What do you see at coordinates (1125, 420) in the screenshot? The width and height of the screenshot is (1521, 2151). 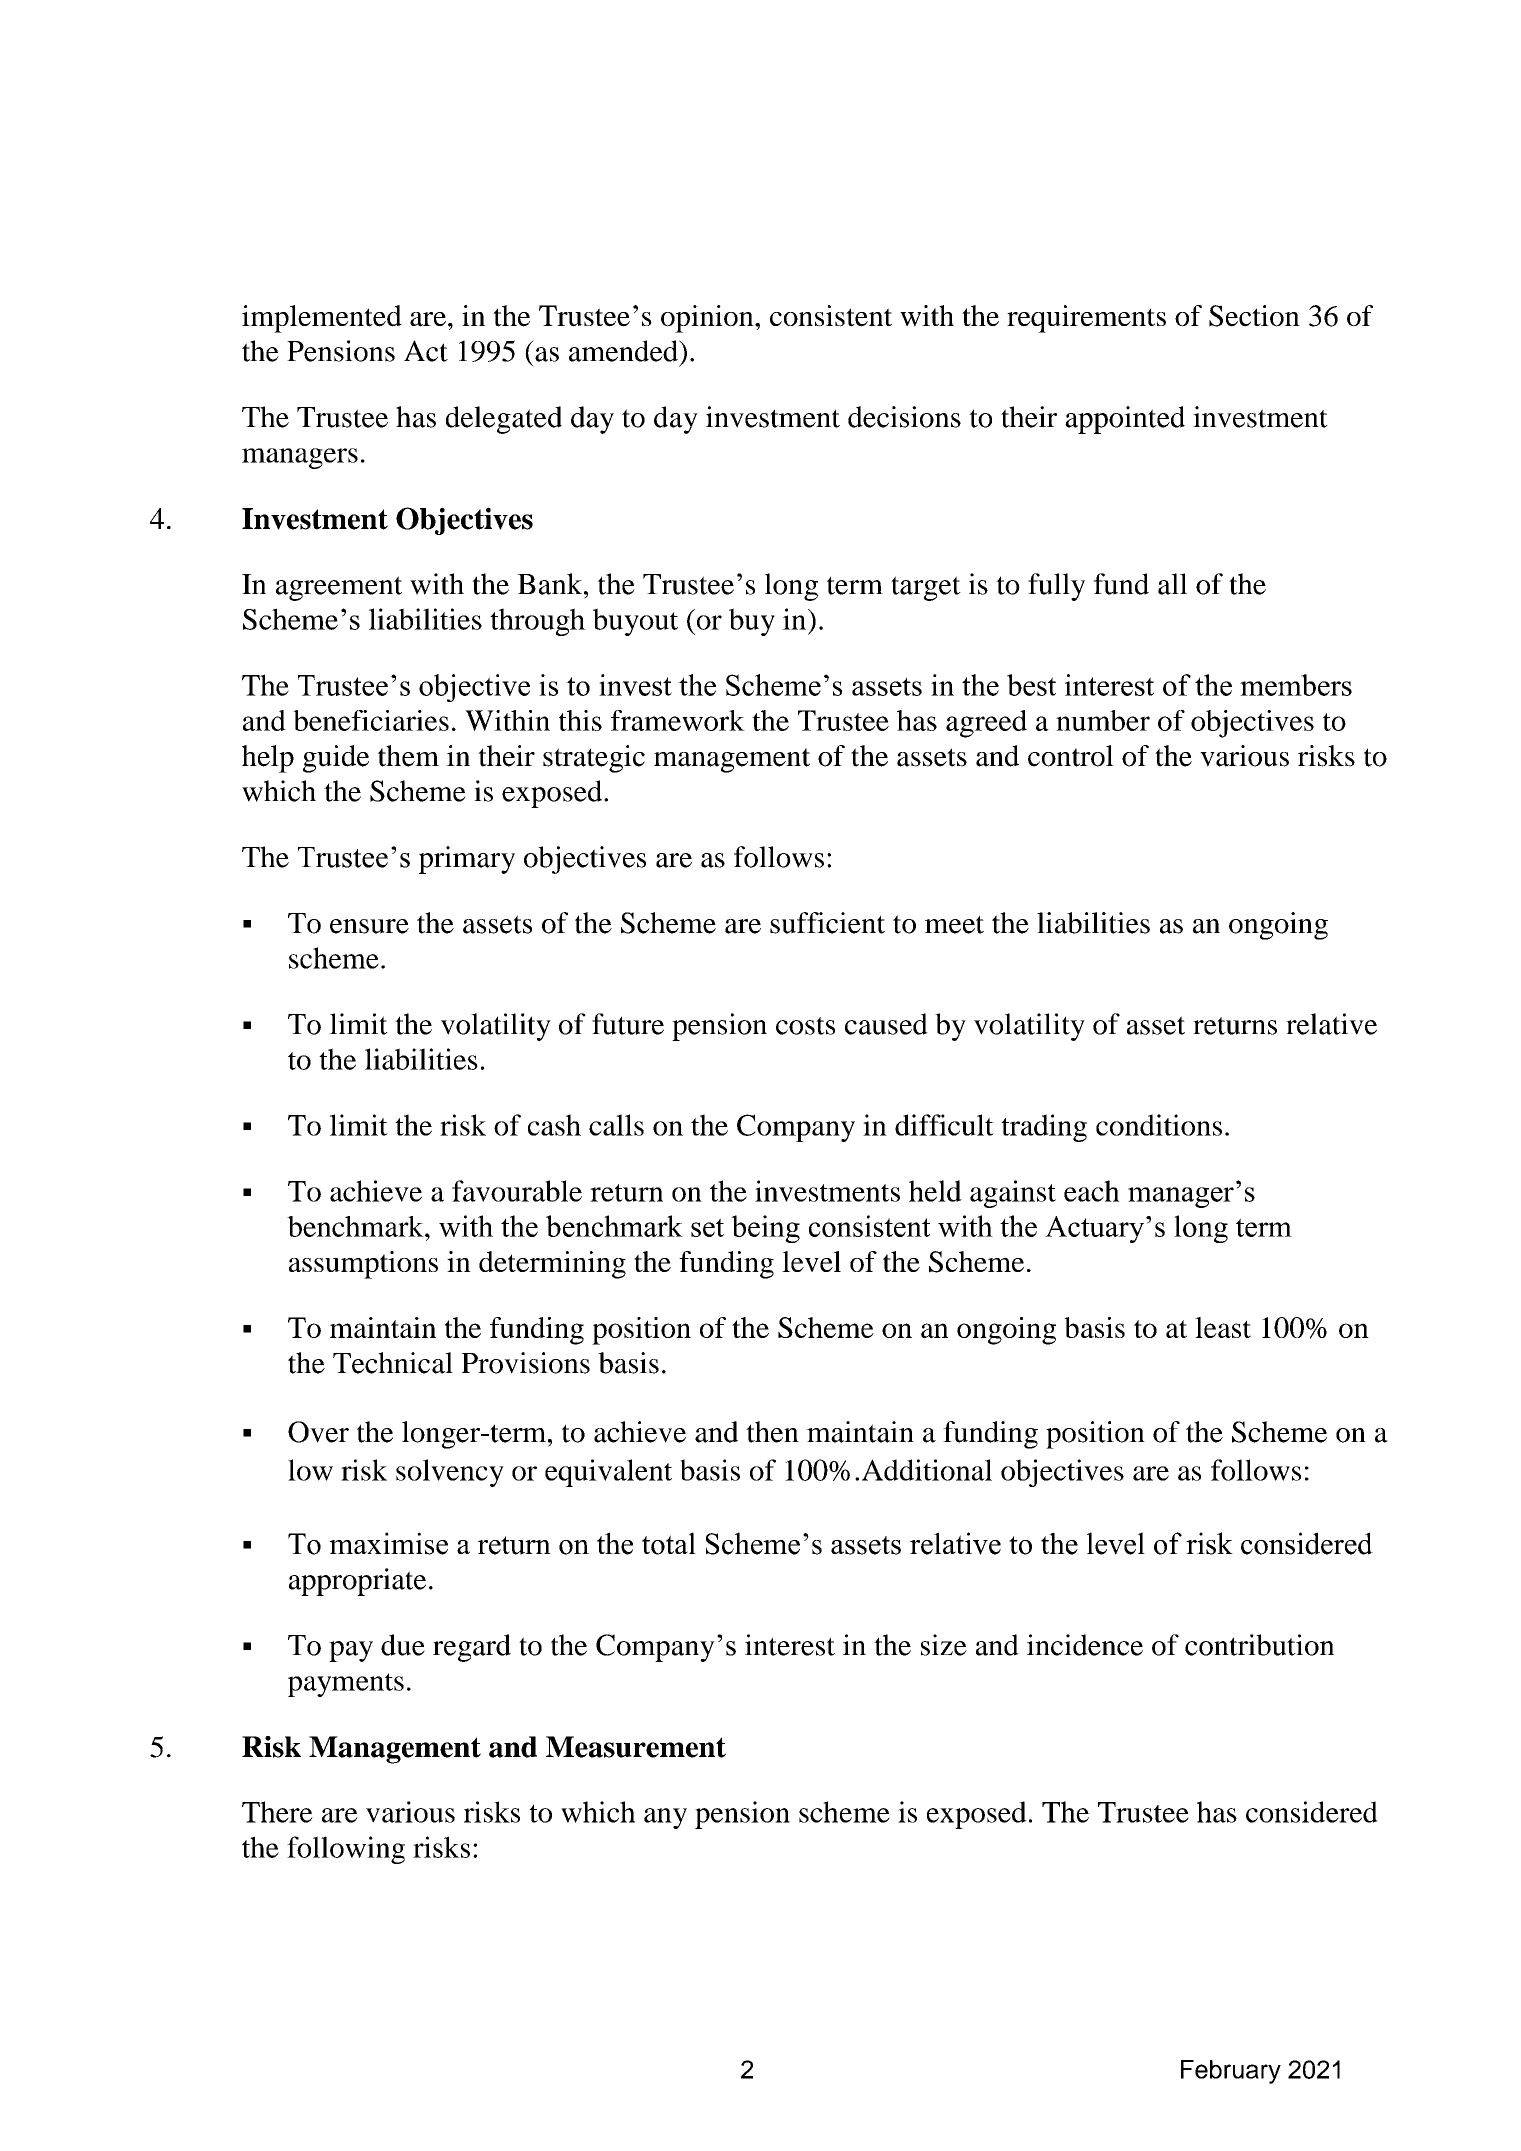 I see `appointed` at bounding box center [1125, 420].
